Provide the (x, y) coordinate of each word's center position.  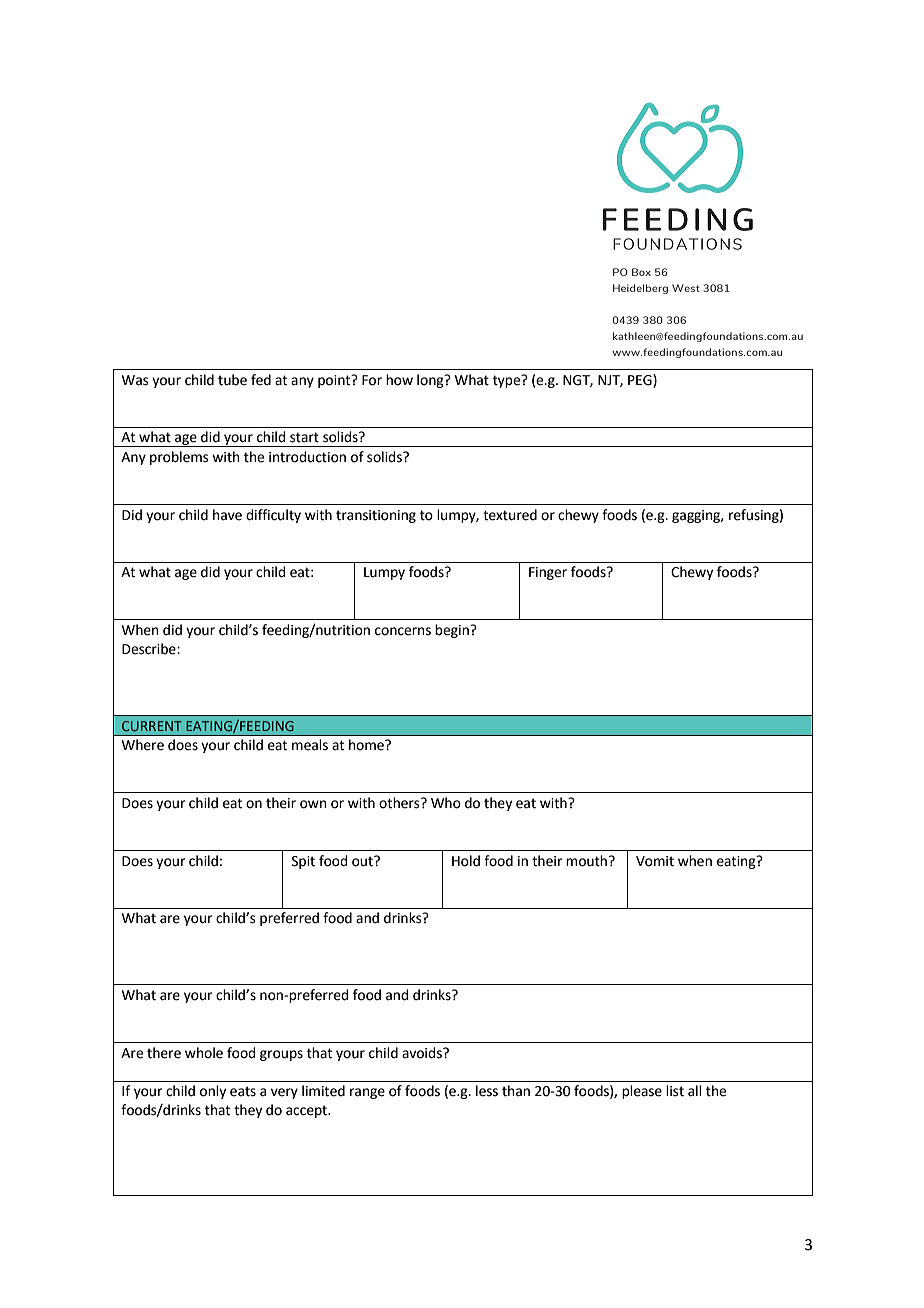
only (213, 1092)
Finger (548, 573)
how (399, 380)
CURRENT (152, 726)
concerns (403, 631)
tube (232, 380)
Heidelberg (640, 289)
